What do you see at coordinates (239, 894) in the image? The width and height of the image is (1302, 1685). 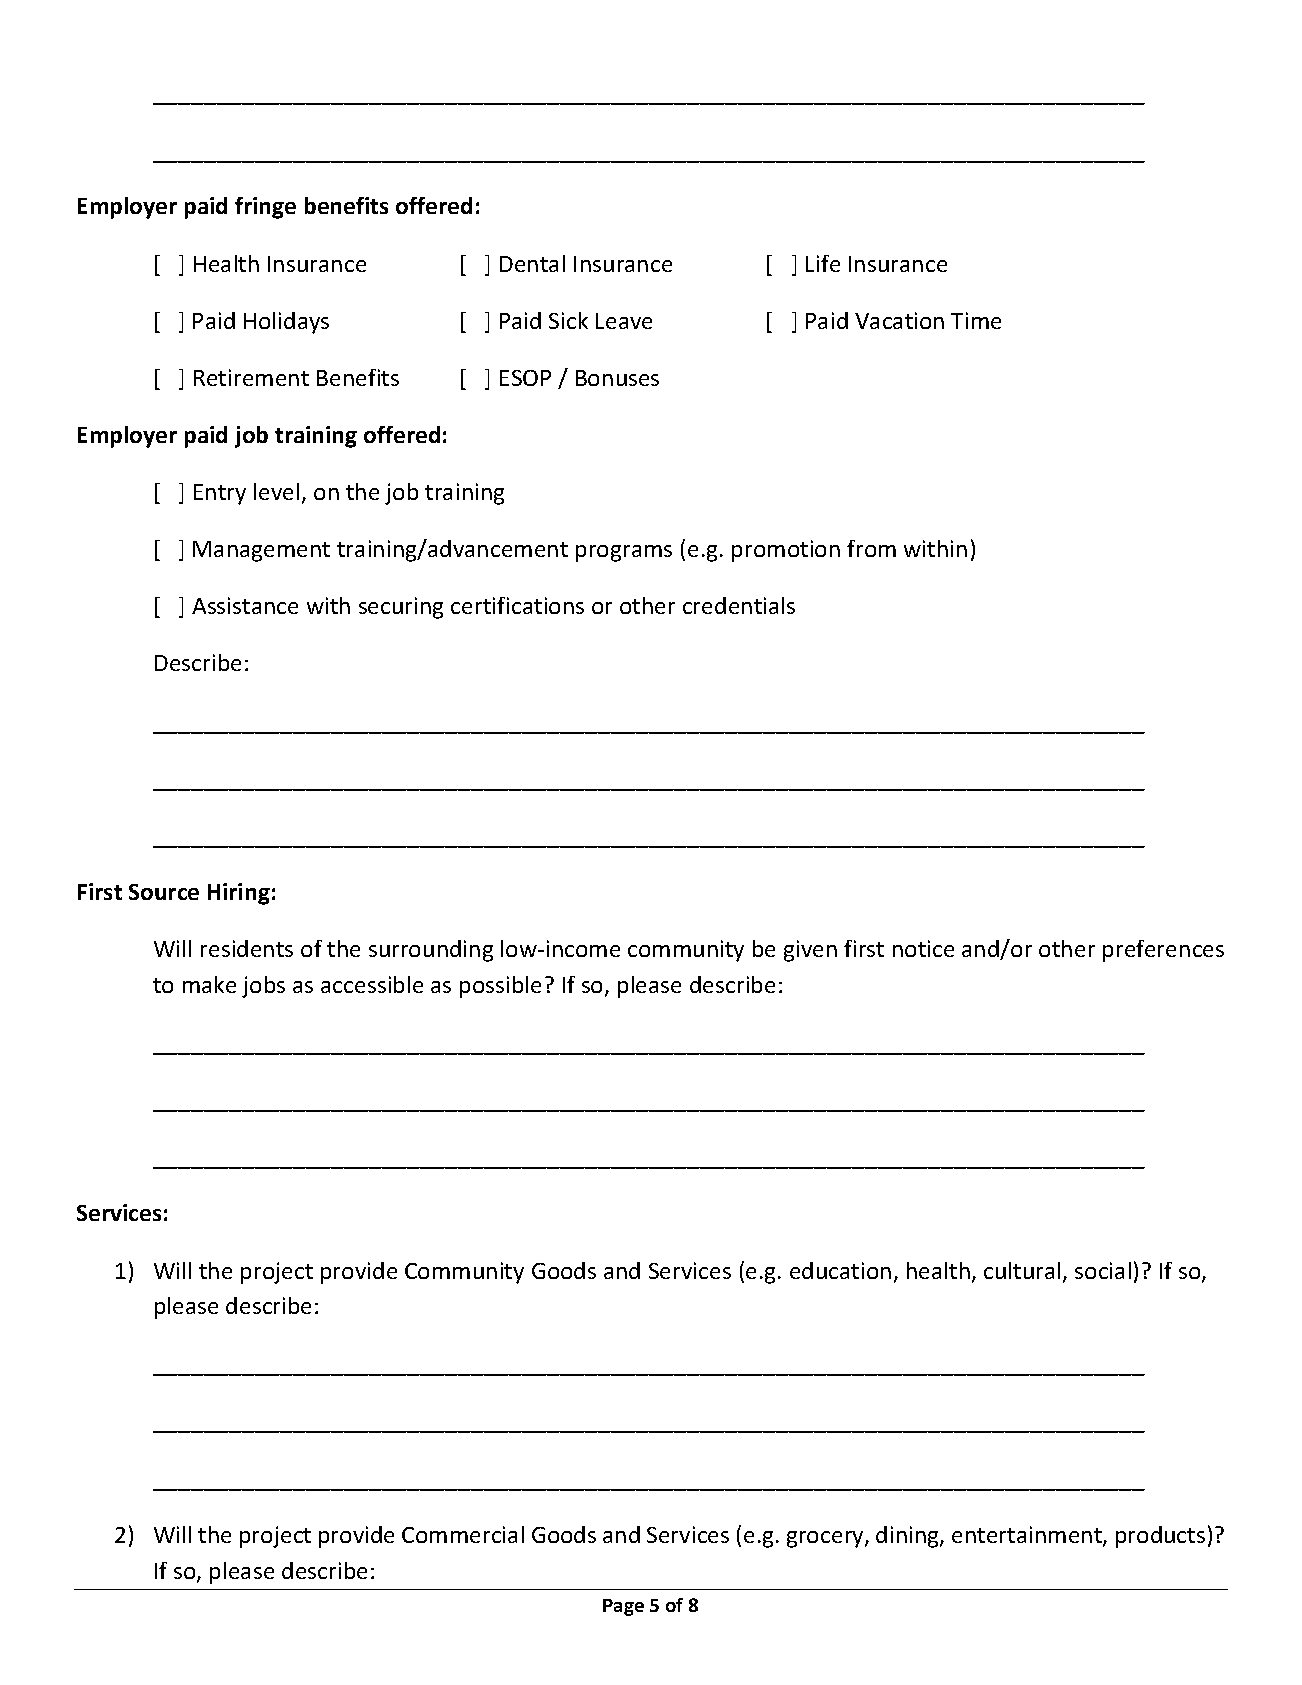 I see `Hiring` at bounding box center [239, 894].
